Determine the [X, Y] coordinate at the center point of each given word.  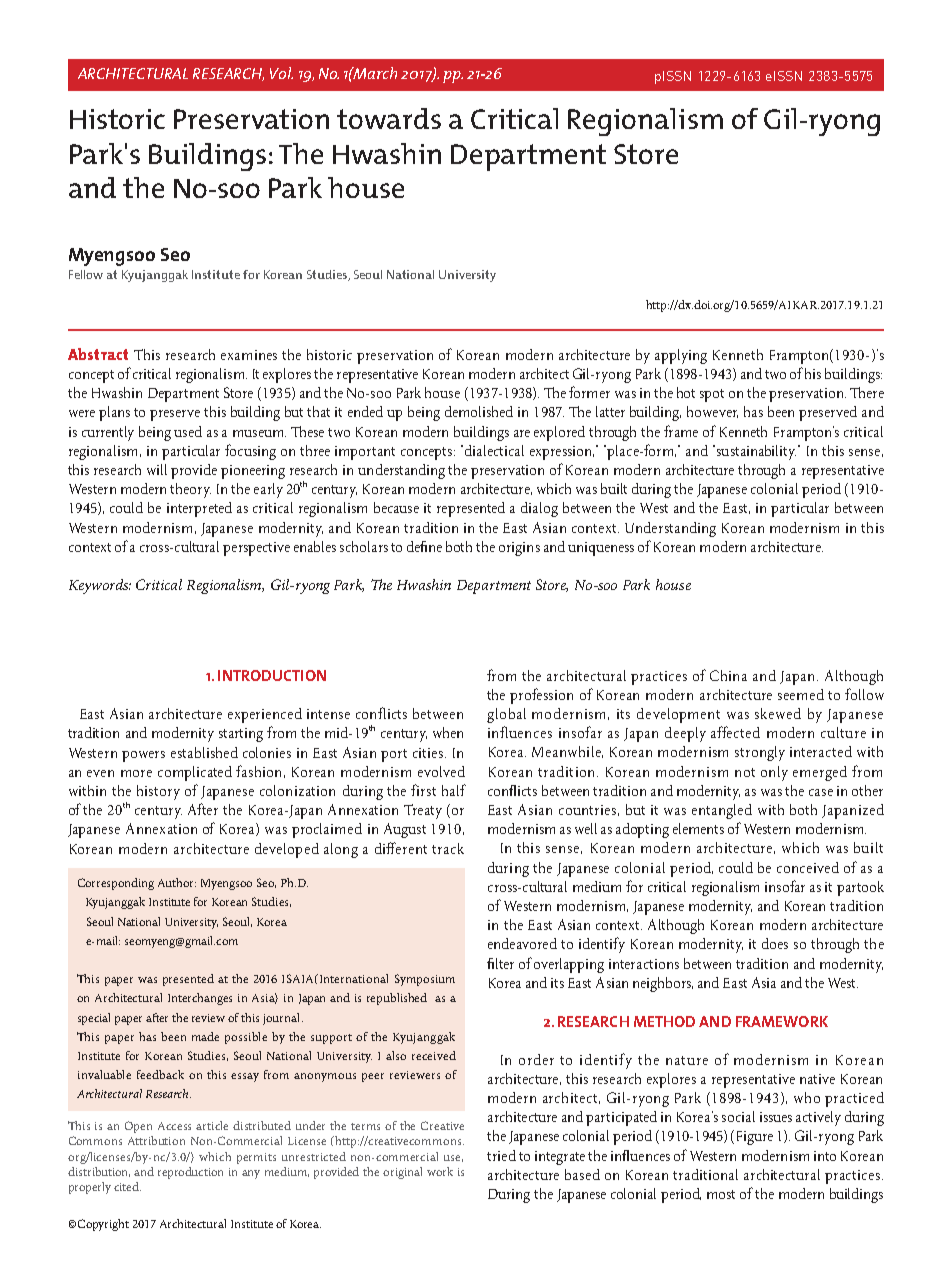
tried [501, 1155]
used [188, 431]
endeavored [522, 943]
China [728, 675]
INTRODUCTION [272, 675]
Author [177, 882]
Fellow [86, 274]
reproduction [190, 1173]
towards [389, 118]
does [775, 943]
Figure [755, 1138]
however [712, 412]
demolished [479, 411]
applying [681, 356]
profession [541, 696]
